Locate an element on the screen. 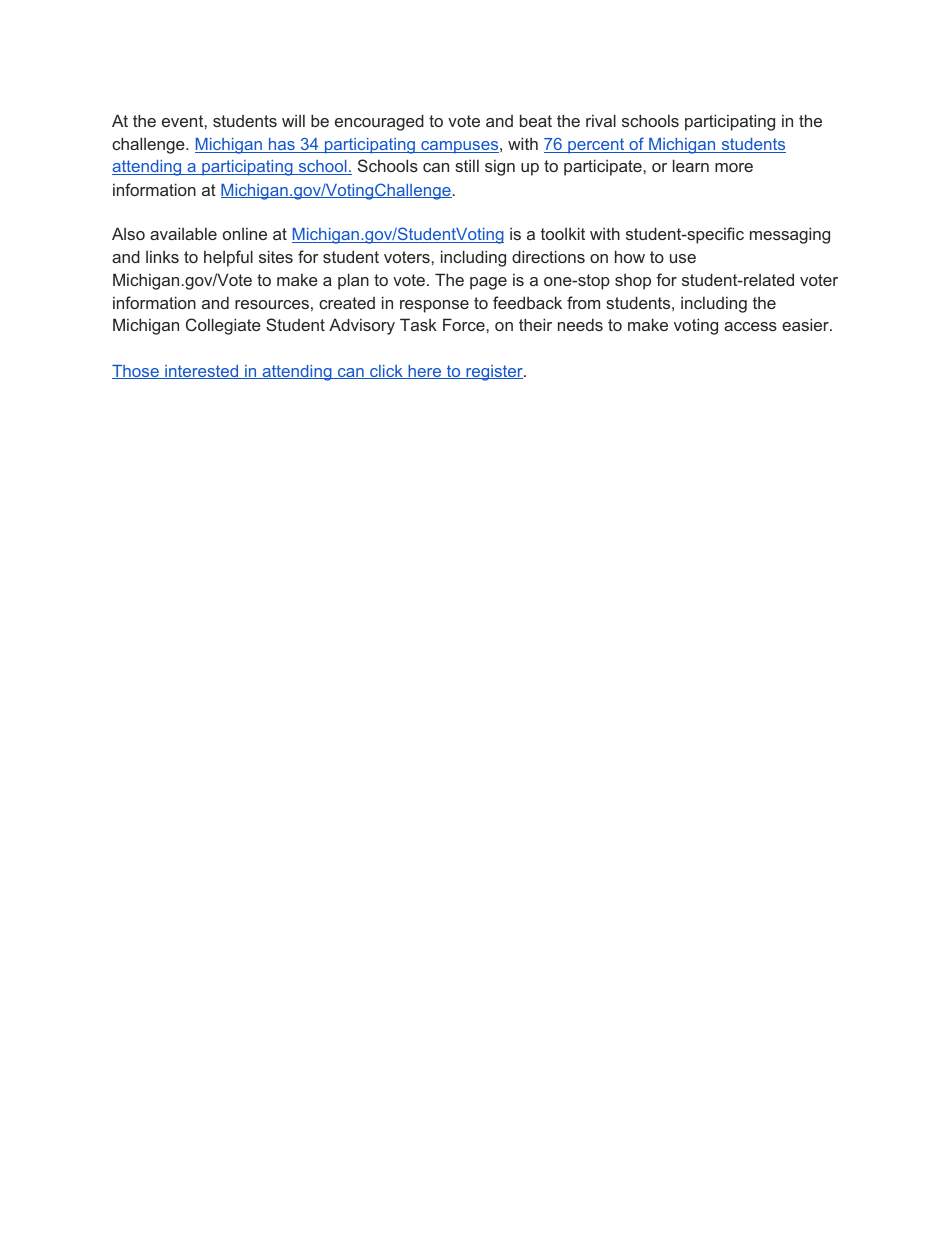 The image size is (952, 1233). resources is located at coordinates (272, 304).
